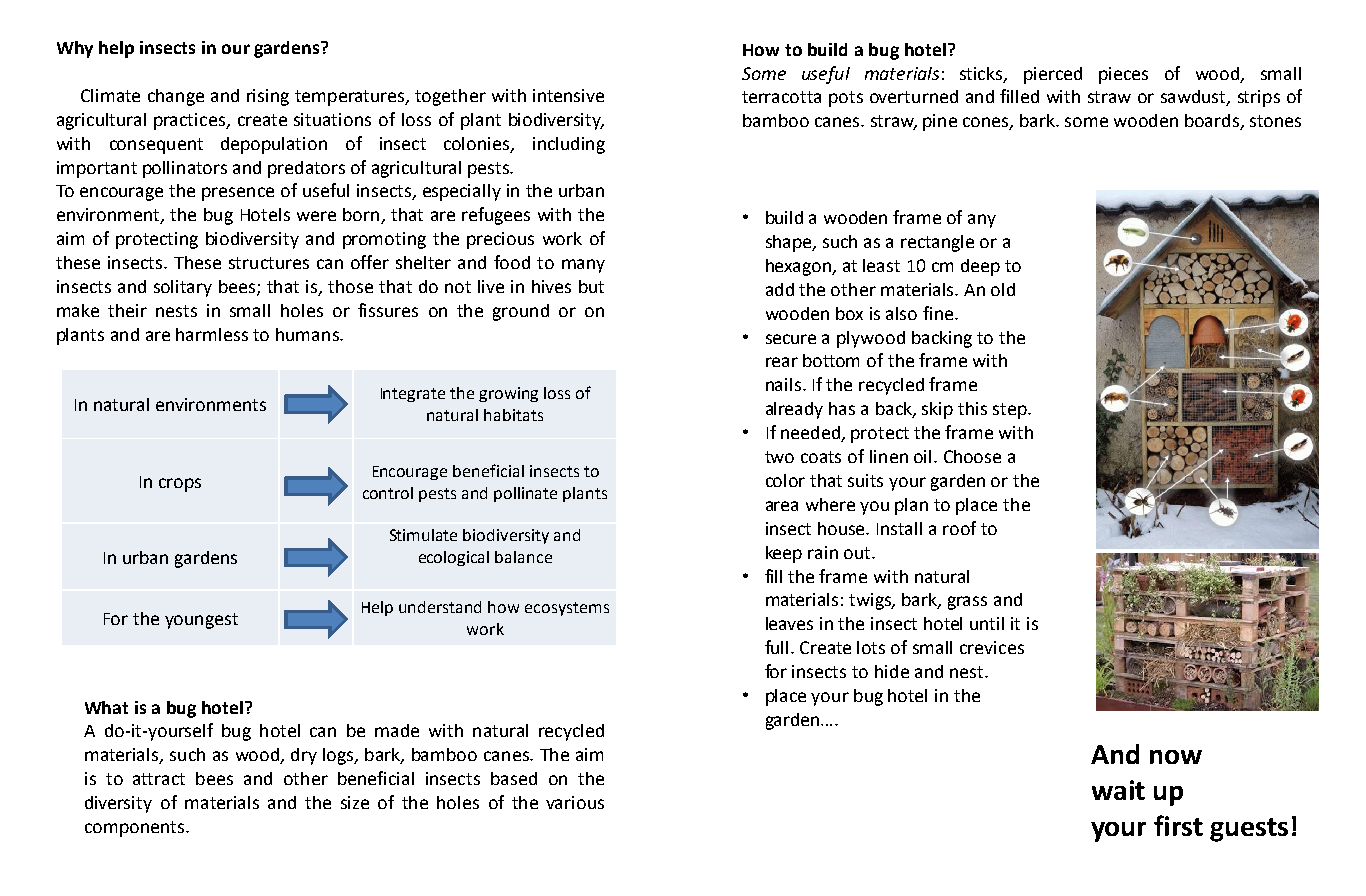 Image resolution: width=1366 pixels, height=896 pixels. Describe the element at coordinates (790, 243) in the screenshot. I see `shape` at that location.
